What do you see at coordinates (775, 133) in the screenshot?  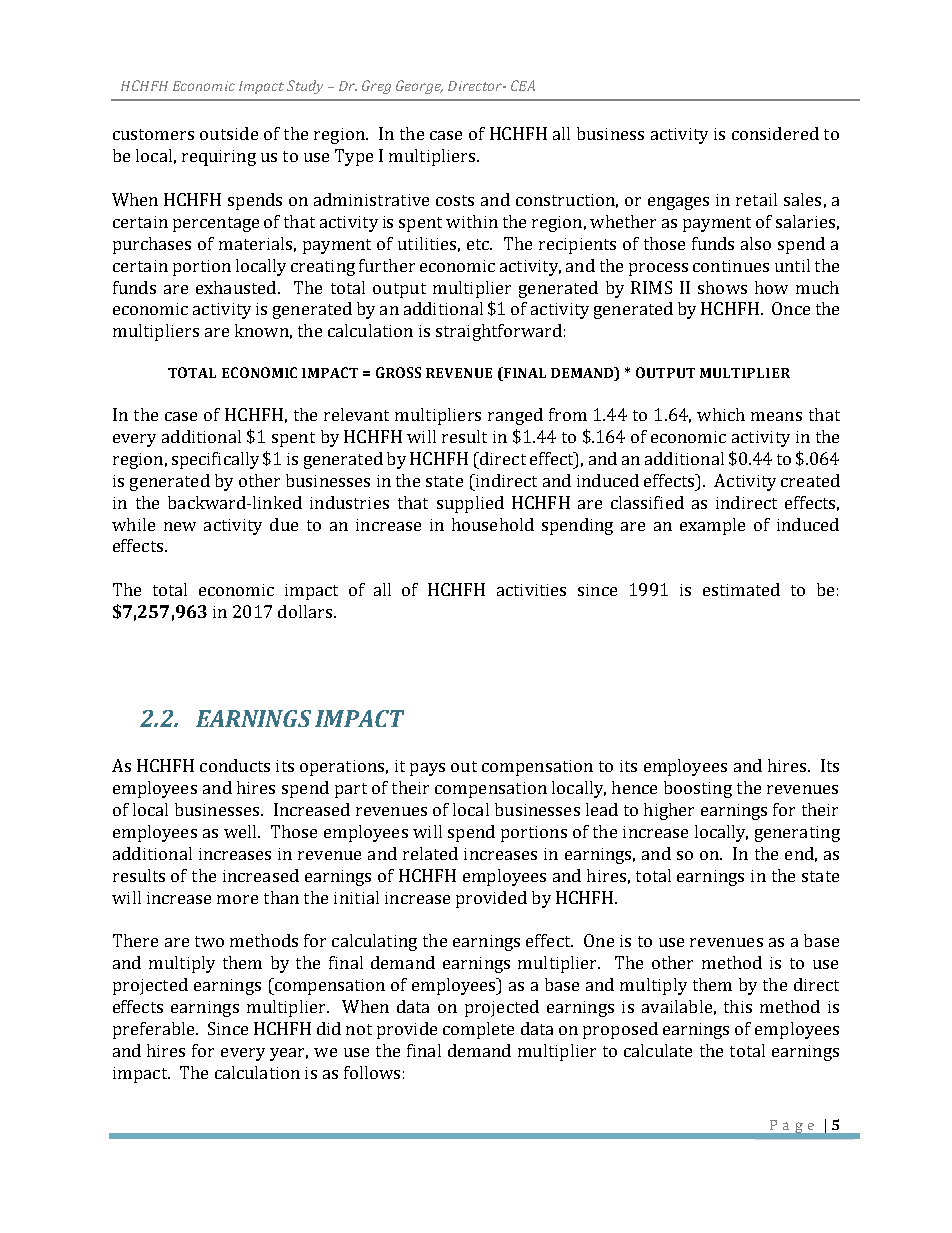 I see `considered` at bounding box center [775, 133].
